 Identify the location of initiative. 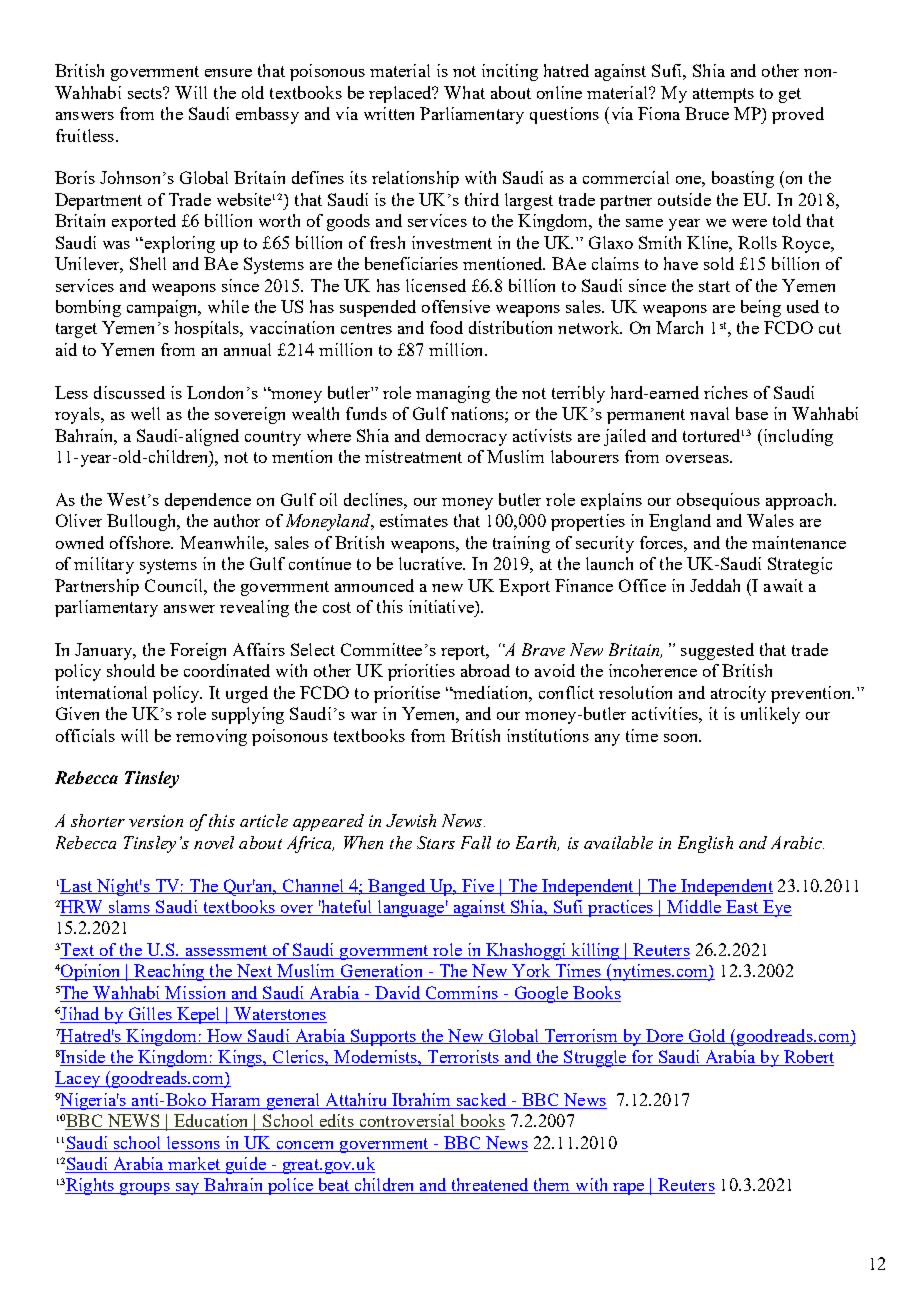
(442, 606).
